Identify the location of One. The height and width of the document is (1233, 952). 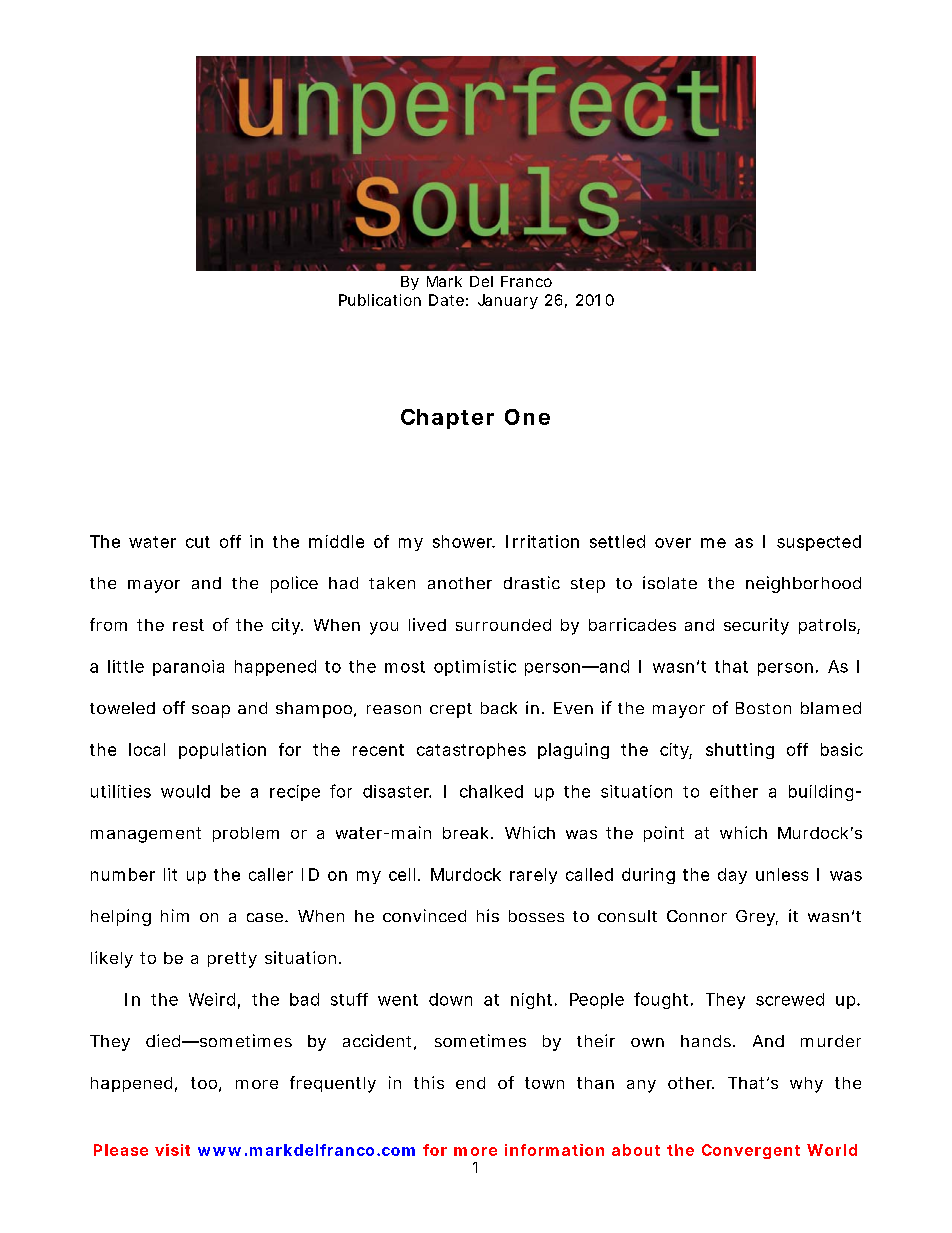
(527, 417).
